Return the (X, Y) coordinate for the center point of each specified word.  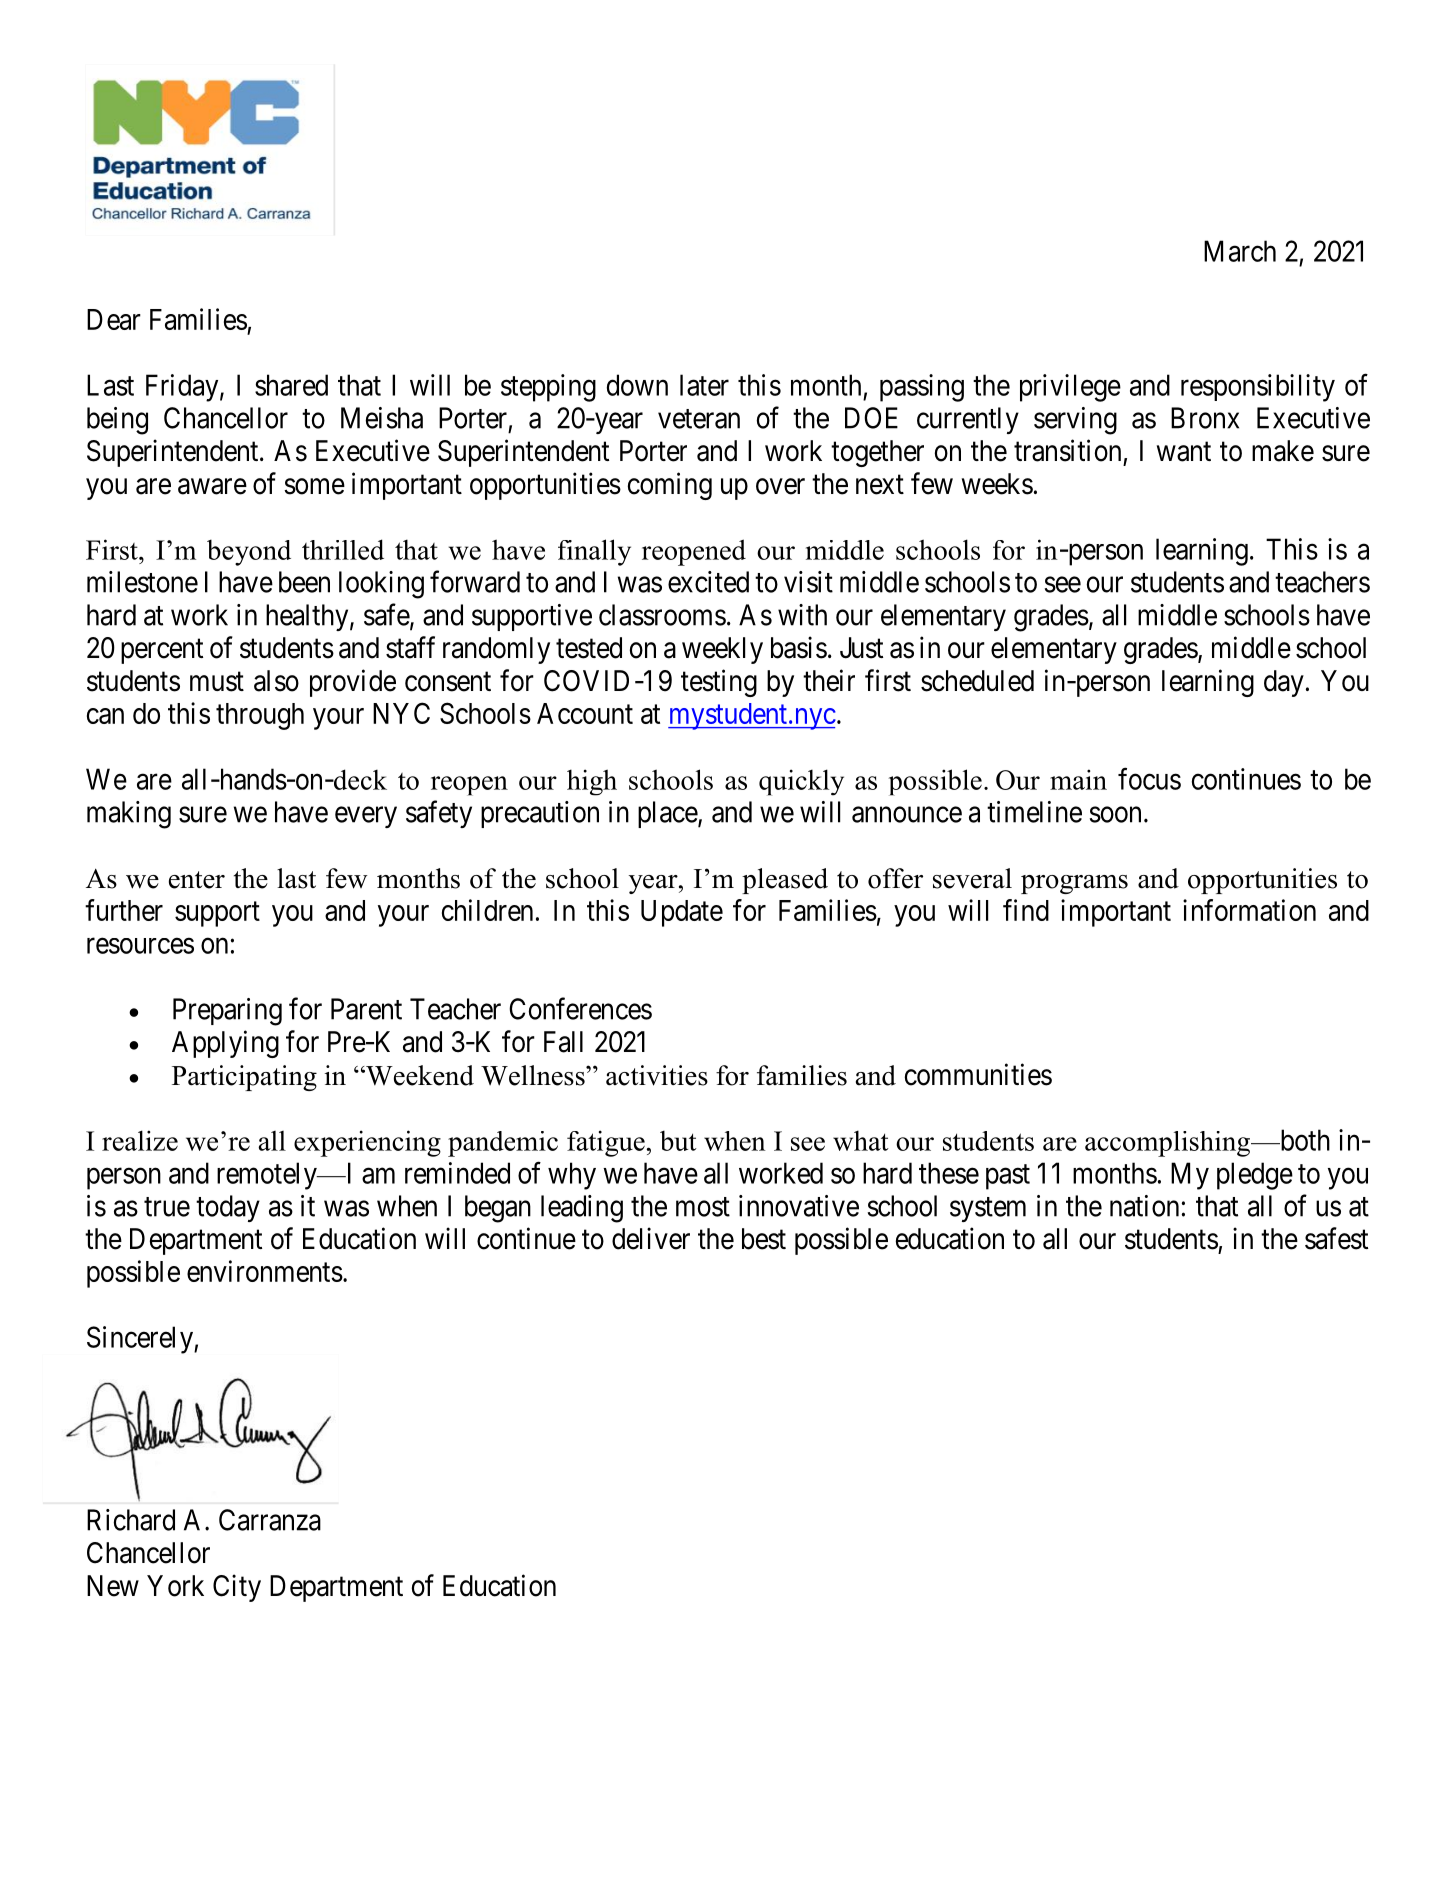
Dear (114, 319)
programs (1074, 884)
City (237, 1588)
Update (682, 913)
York (175, 1586)
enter (197, 880)
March (1240, 251)
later (704, 385)
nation (1144, 1206)
